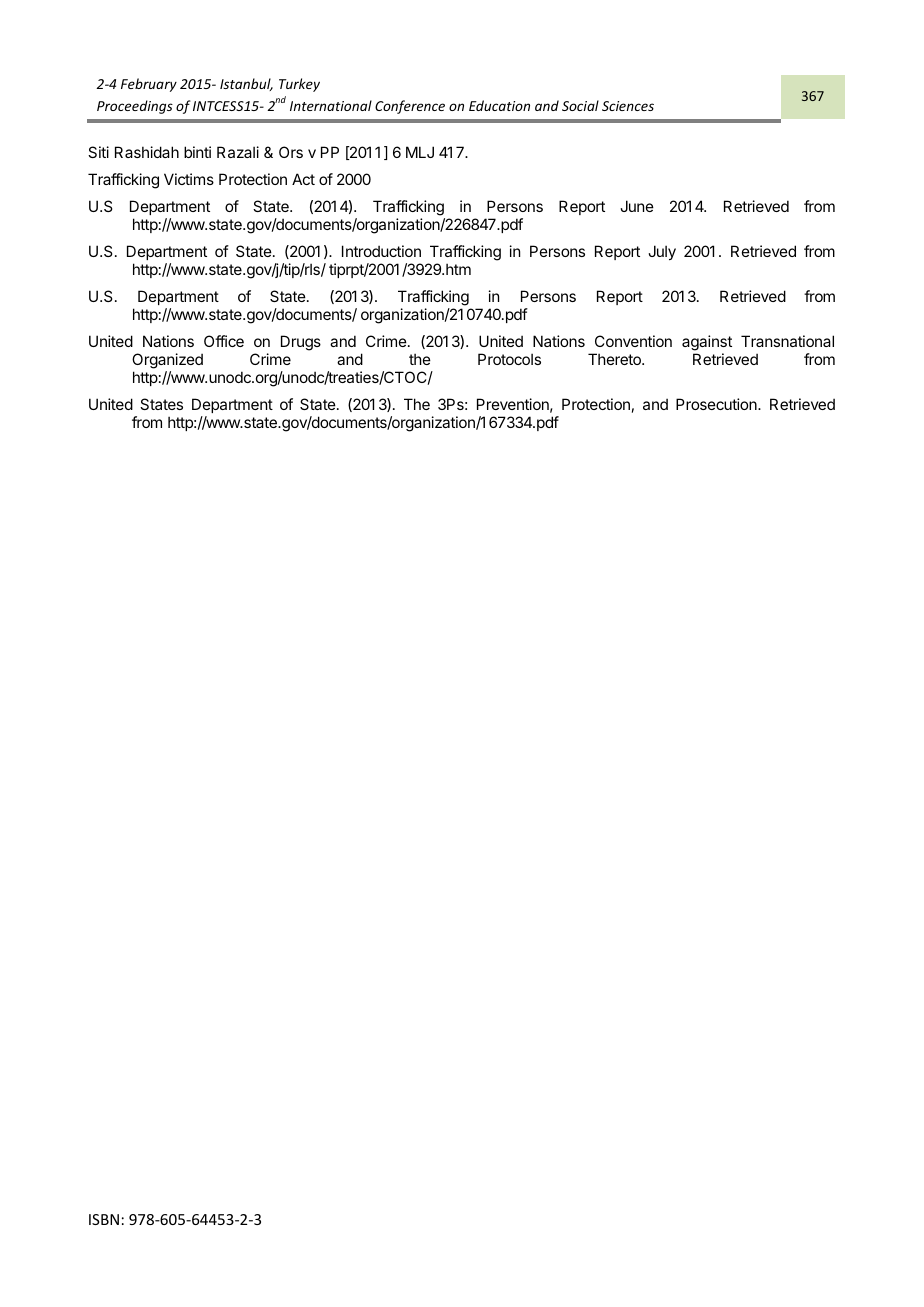 The height and width of the screenshot is (1307, 924). Describe the element at coordinates (104, 1219) in the screenshot. I see `ISBN` at that location.
